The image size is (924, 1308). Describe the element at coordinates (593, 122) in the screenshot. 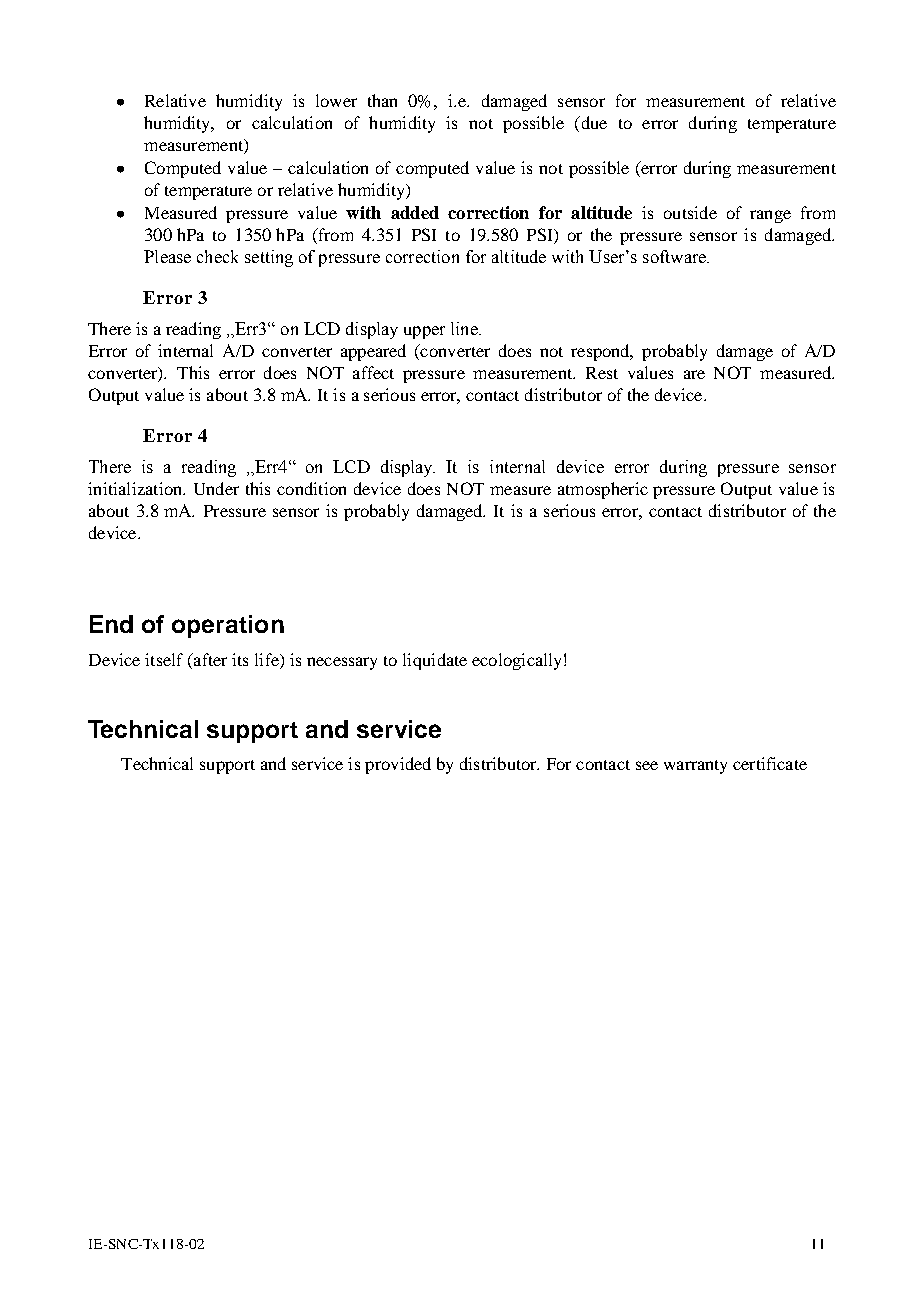

I see `due` at that location.
